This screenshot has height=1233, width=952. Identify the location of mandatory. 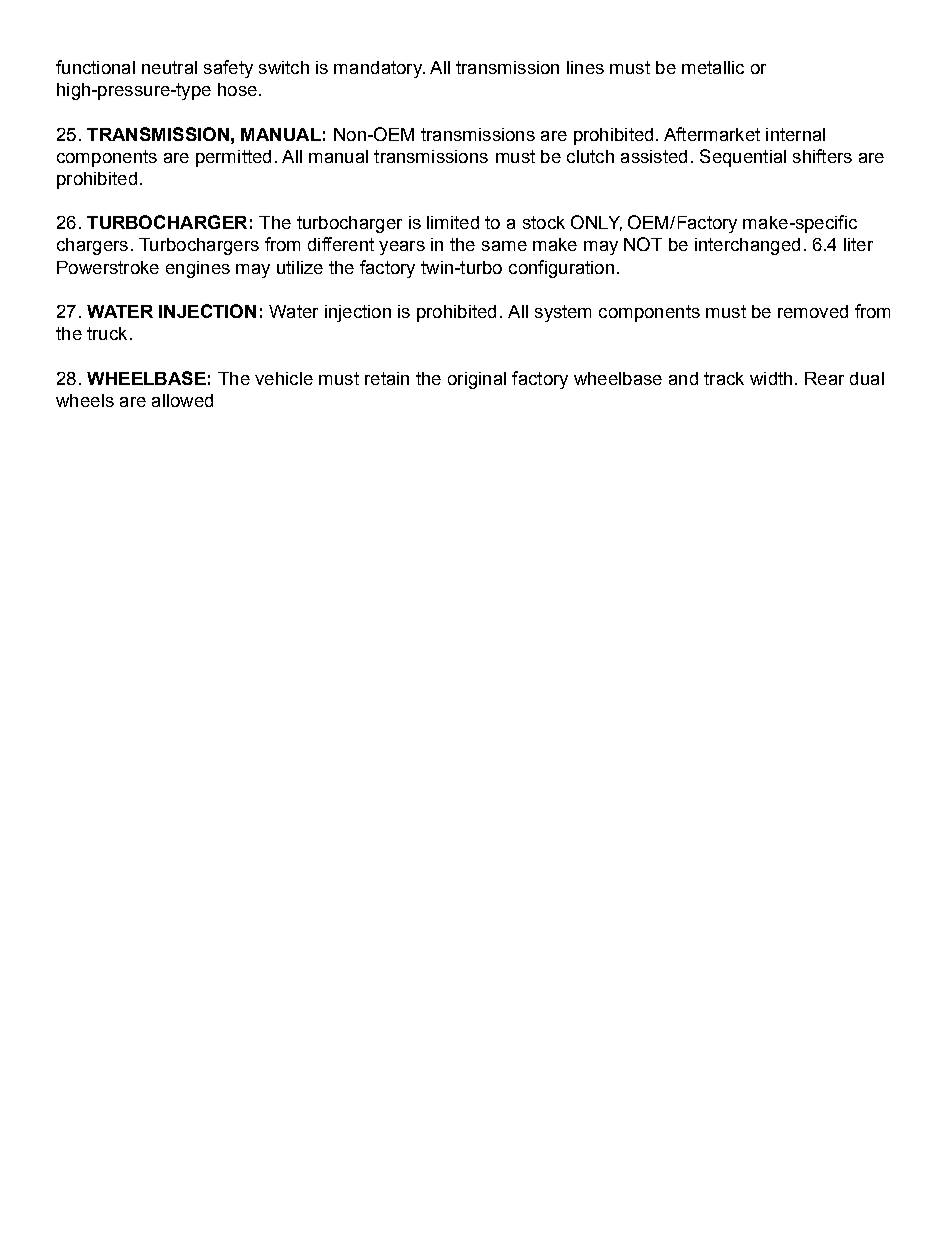
(379, 69).
